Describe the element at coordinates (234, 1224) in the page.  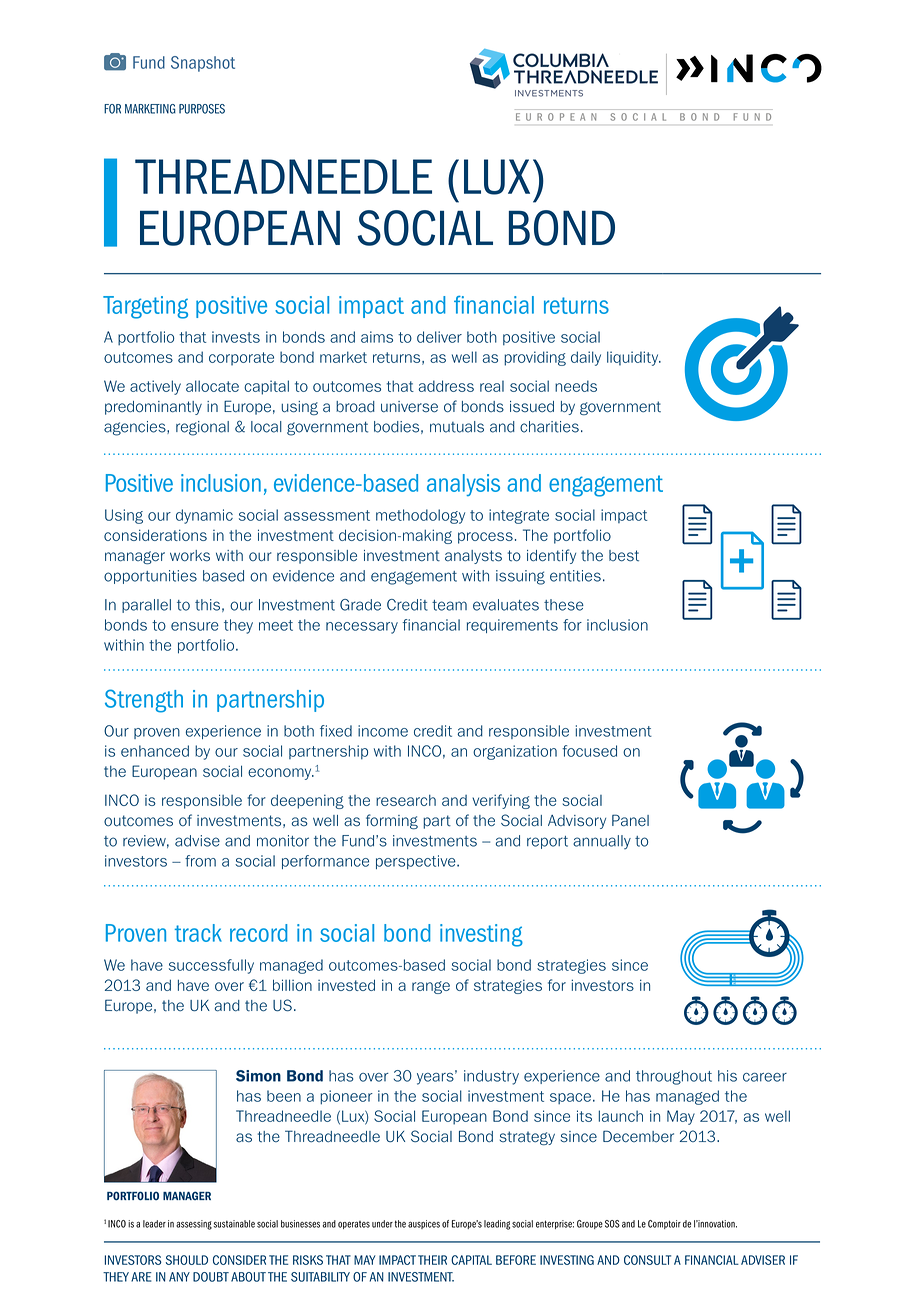
I see `sustainable` at that location.
